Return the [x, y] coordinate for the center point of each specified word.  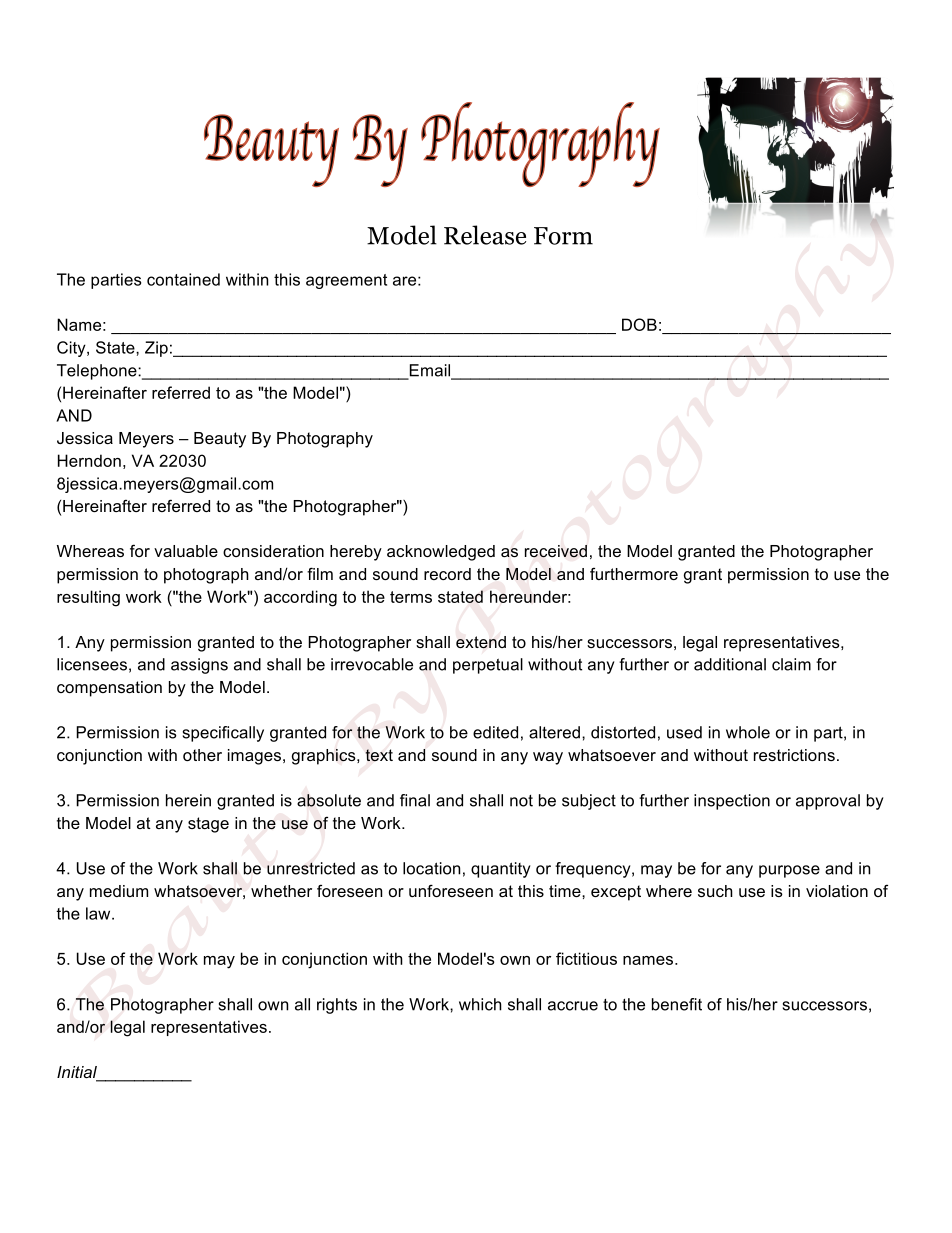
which [480, 1004]
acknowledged [441, 553]
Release [485, 235]
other [202, 755]
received [556, 551]
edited [495, 732]
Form [563, 236]
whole [748, 732]
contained [183, 279]
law [99, 913]
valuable [186, 551]
